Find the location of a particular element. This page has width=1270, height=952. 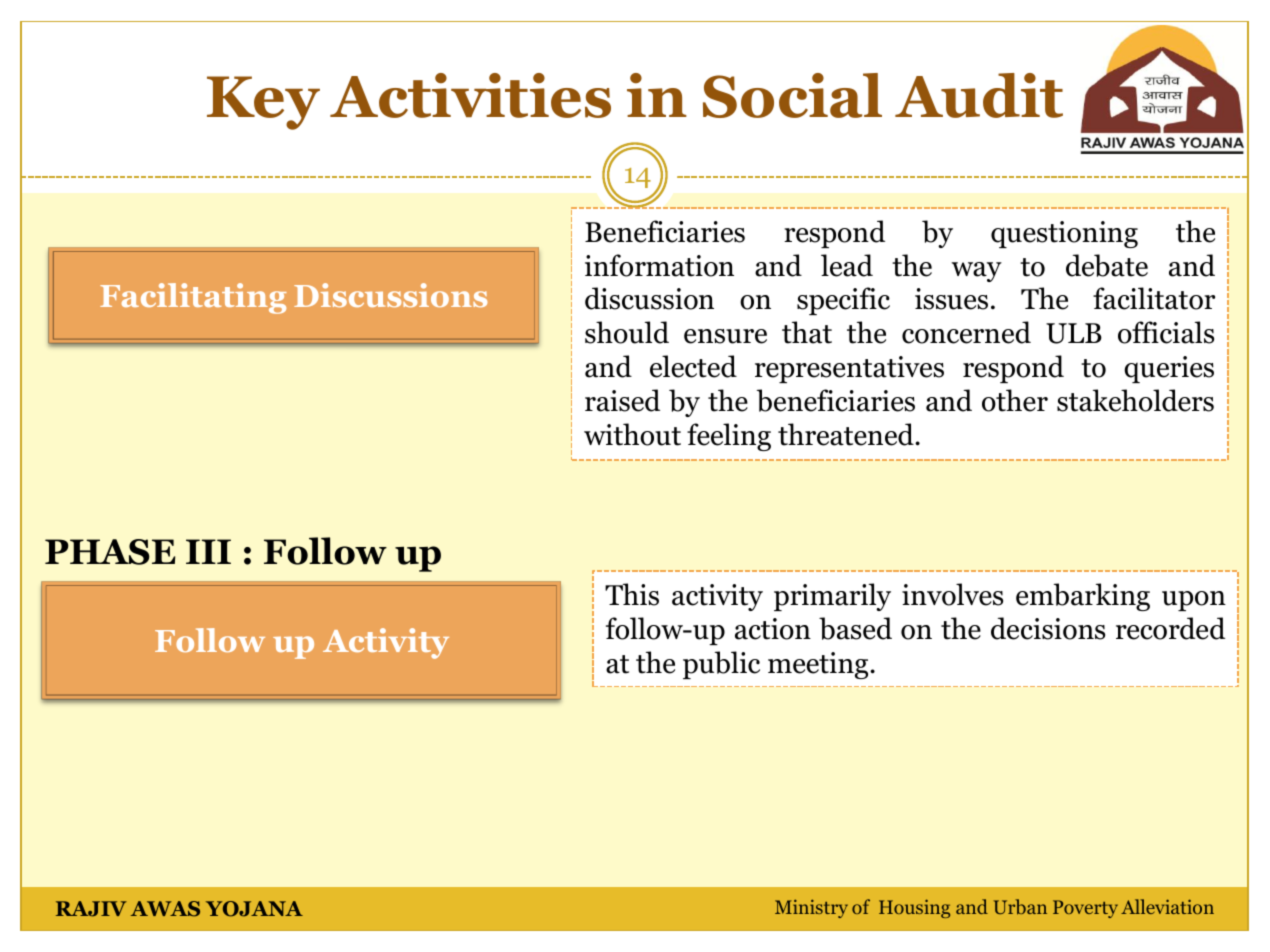

III is located at coordinates (208, 551).
